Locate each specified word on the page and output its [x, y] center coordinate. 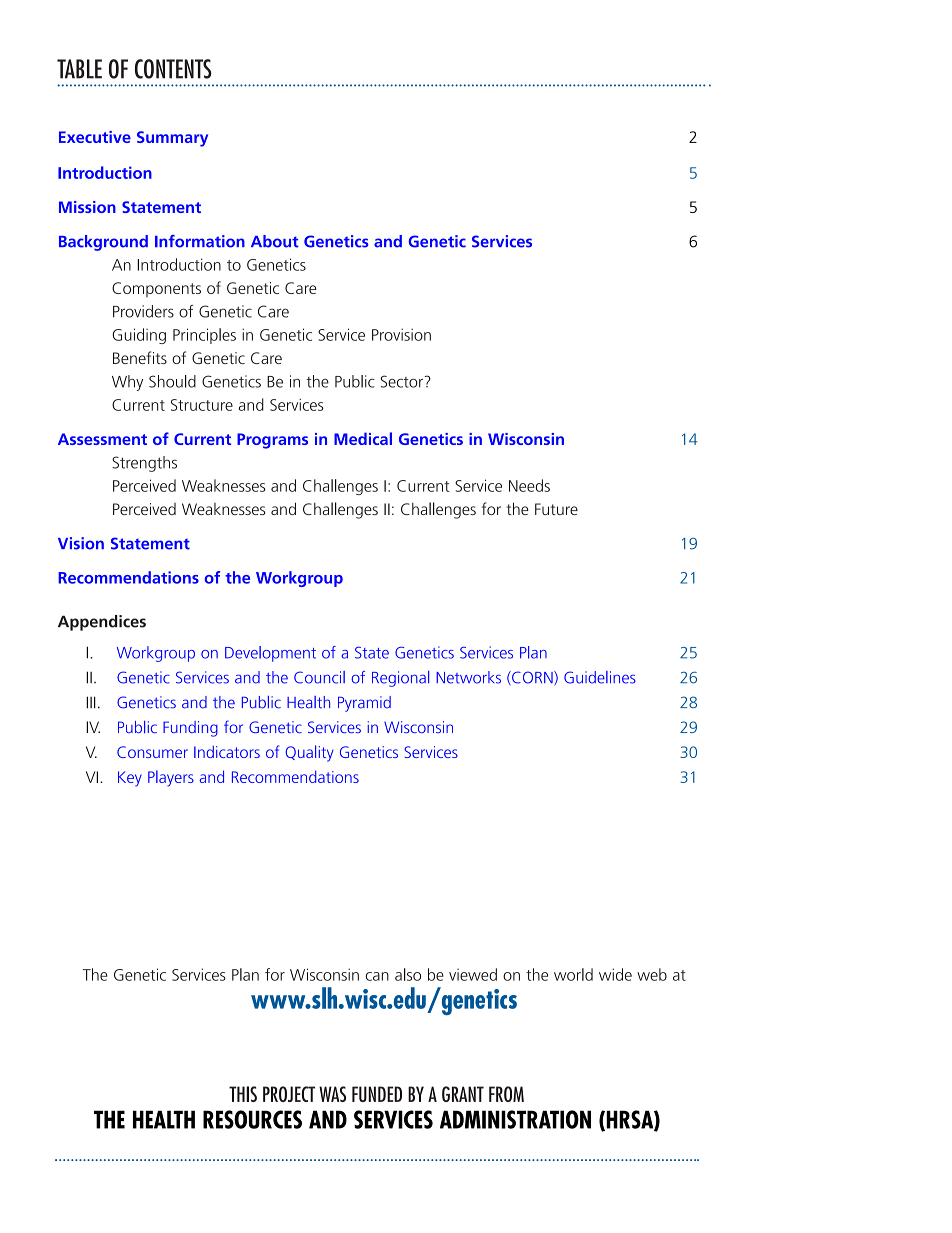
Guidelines [600, 677]
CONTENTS [173, 69]
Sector [403, 381]
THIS [243, 1094]
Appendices [102, 623]
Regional [400, 679]
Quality [309, 753]
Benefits [140, 357]
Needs [529, 485]
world [573, 974]
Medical [363, 438]
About [275, 241]
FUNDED [377, 1094]
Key [130, 779]
